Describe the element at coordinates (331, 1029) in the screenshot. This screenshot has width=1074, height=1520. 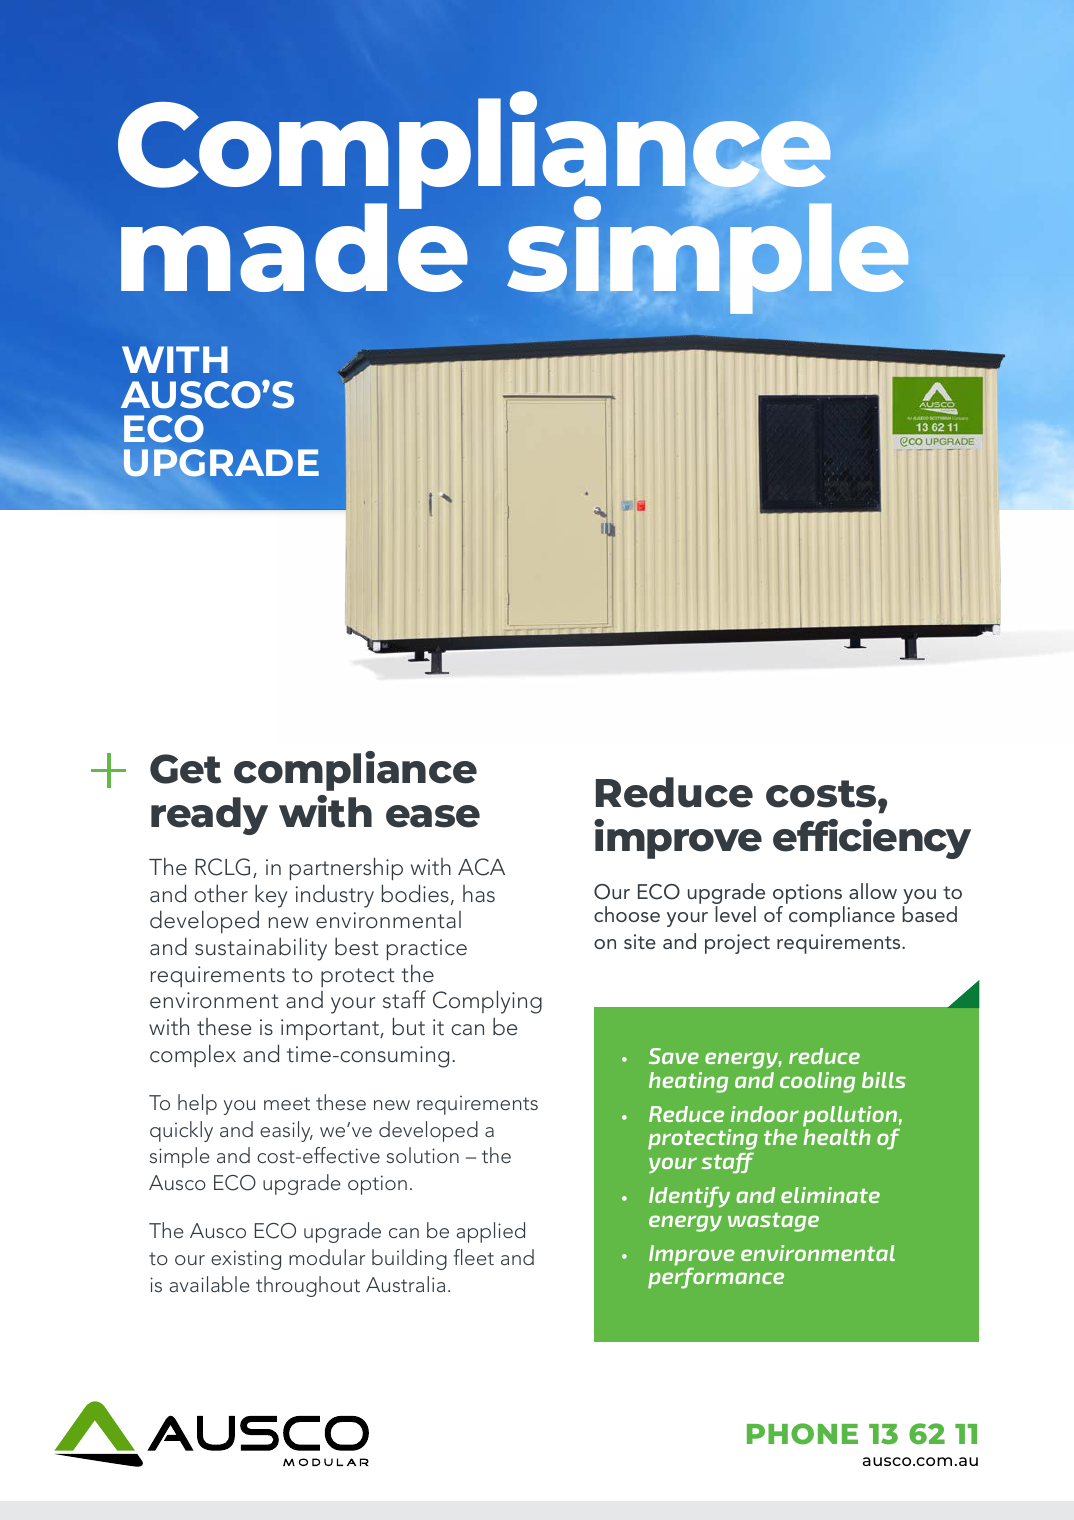
I see `important` at that location.
